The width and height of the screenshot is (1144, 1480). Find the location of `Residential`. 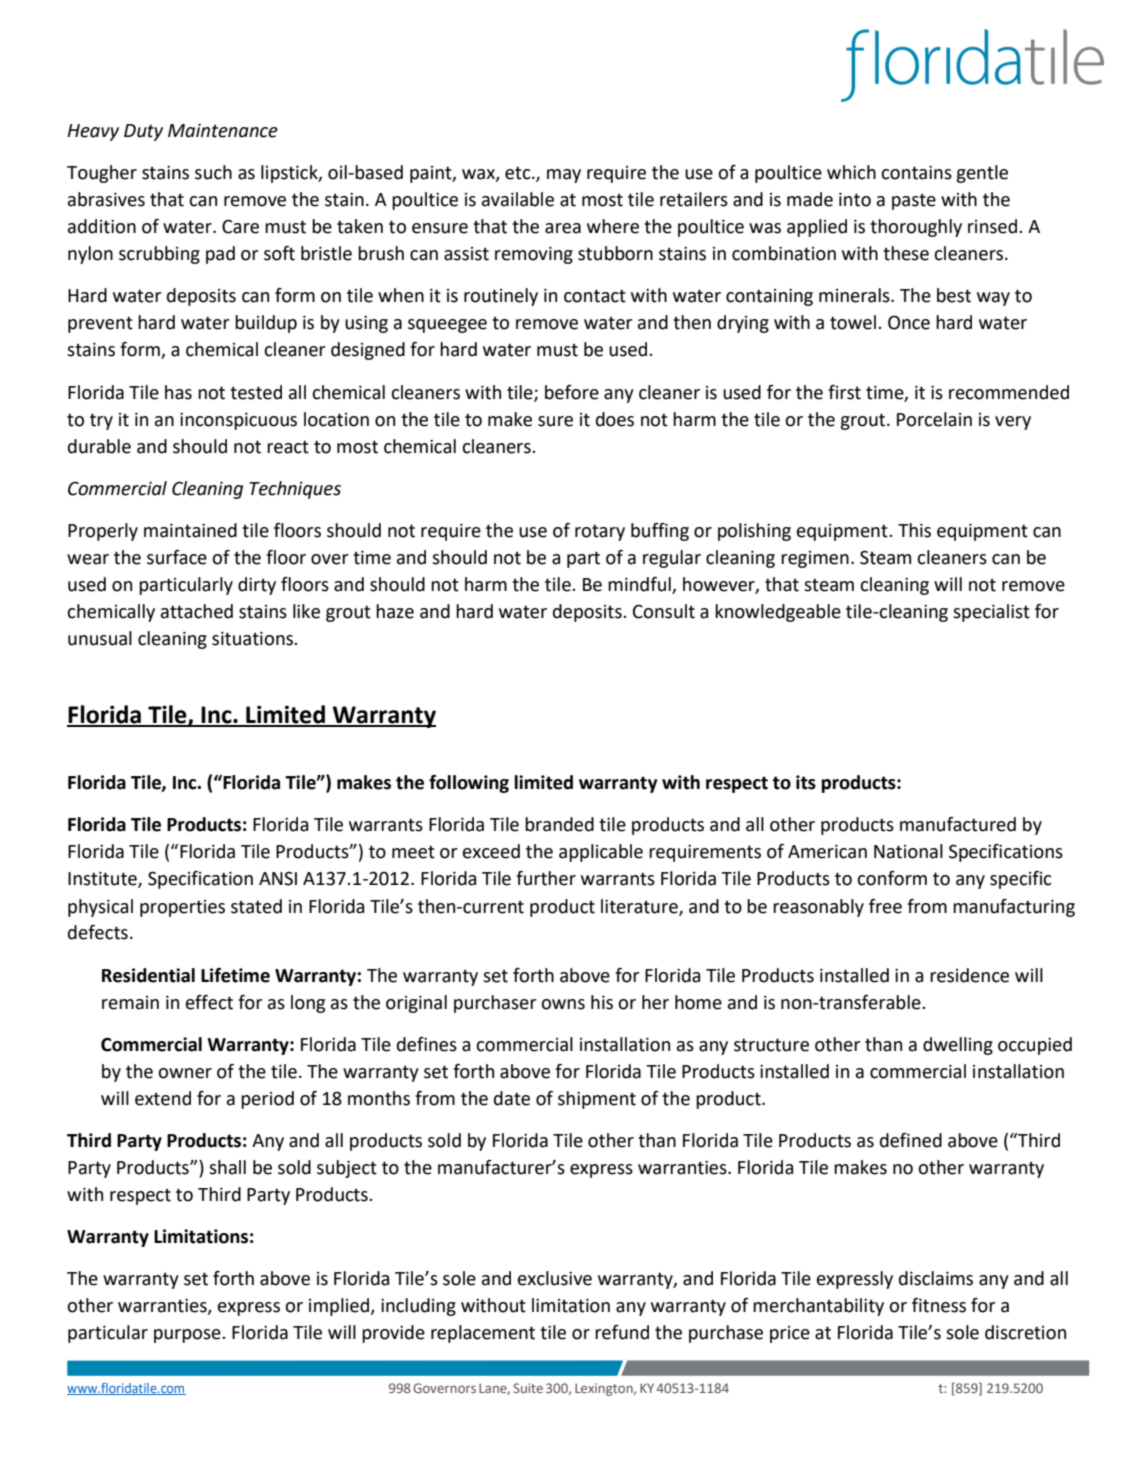

Residential is located at coordinates (148, 975).
